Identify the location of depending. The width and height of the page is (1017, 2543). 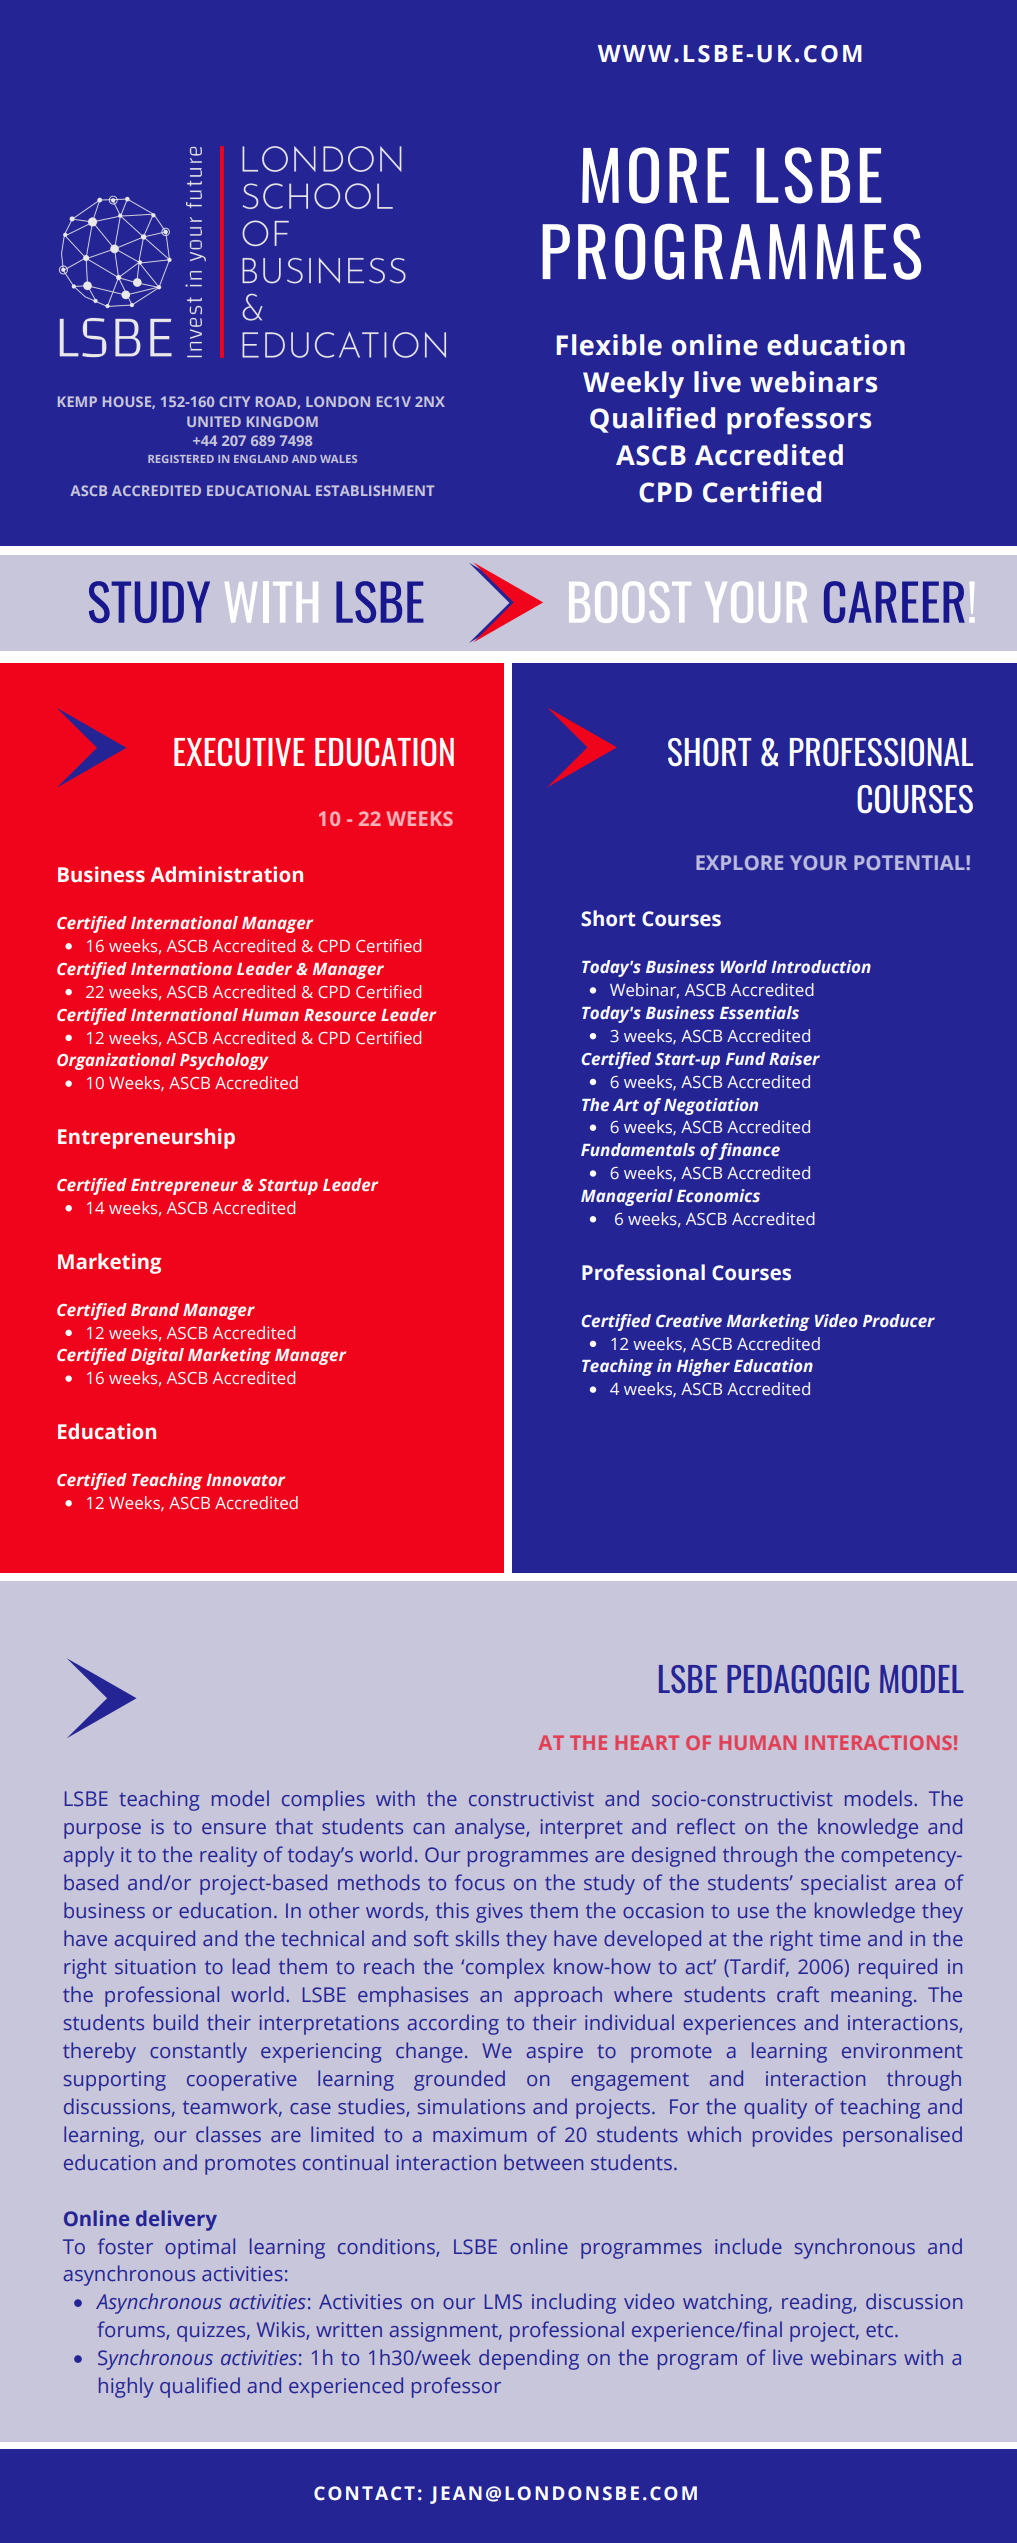
(529, 2359).
